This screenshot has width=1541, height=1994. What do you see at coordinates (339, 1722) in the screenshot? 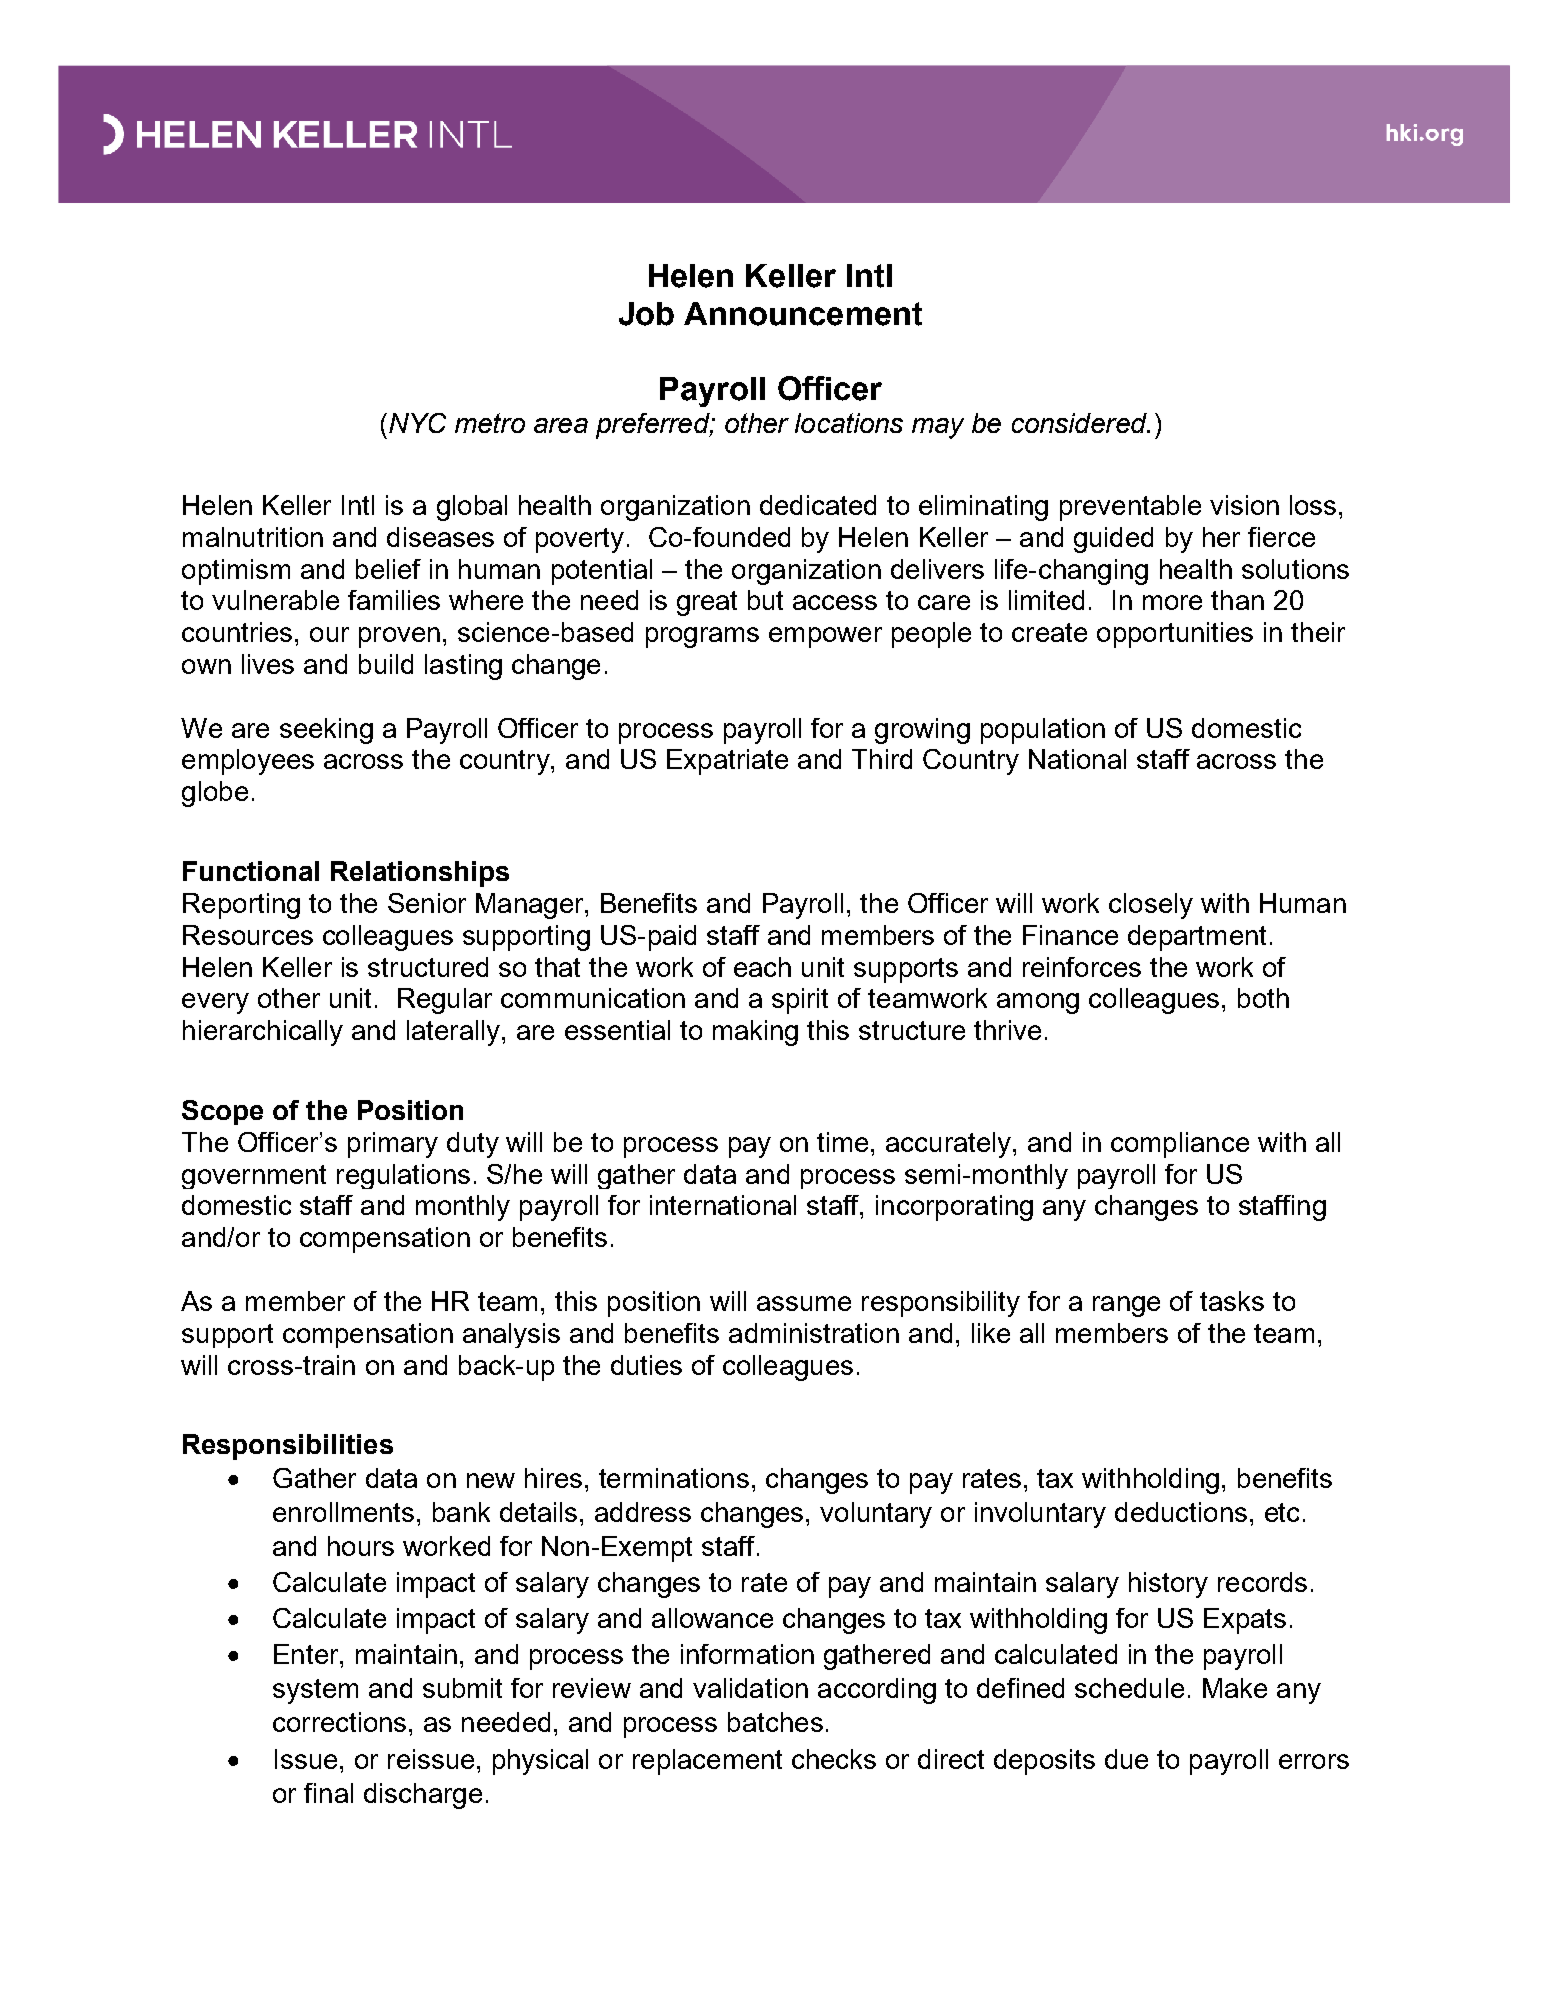
I see `corrections` at bounding box center [339, 1722].
